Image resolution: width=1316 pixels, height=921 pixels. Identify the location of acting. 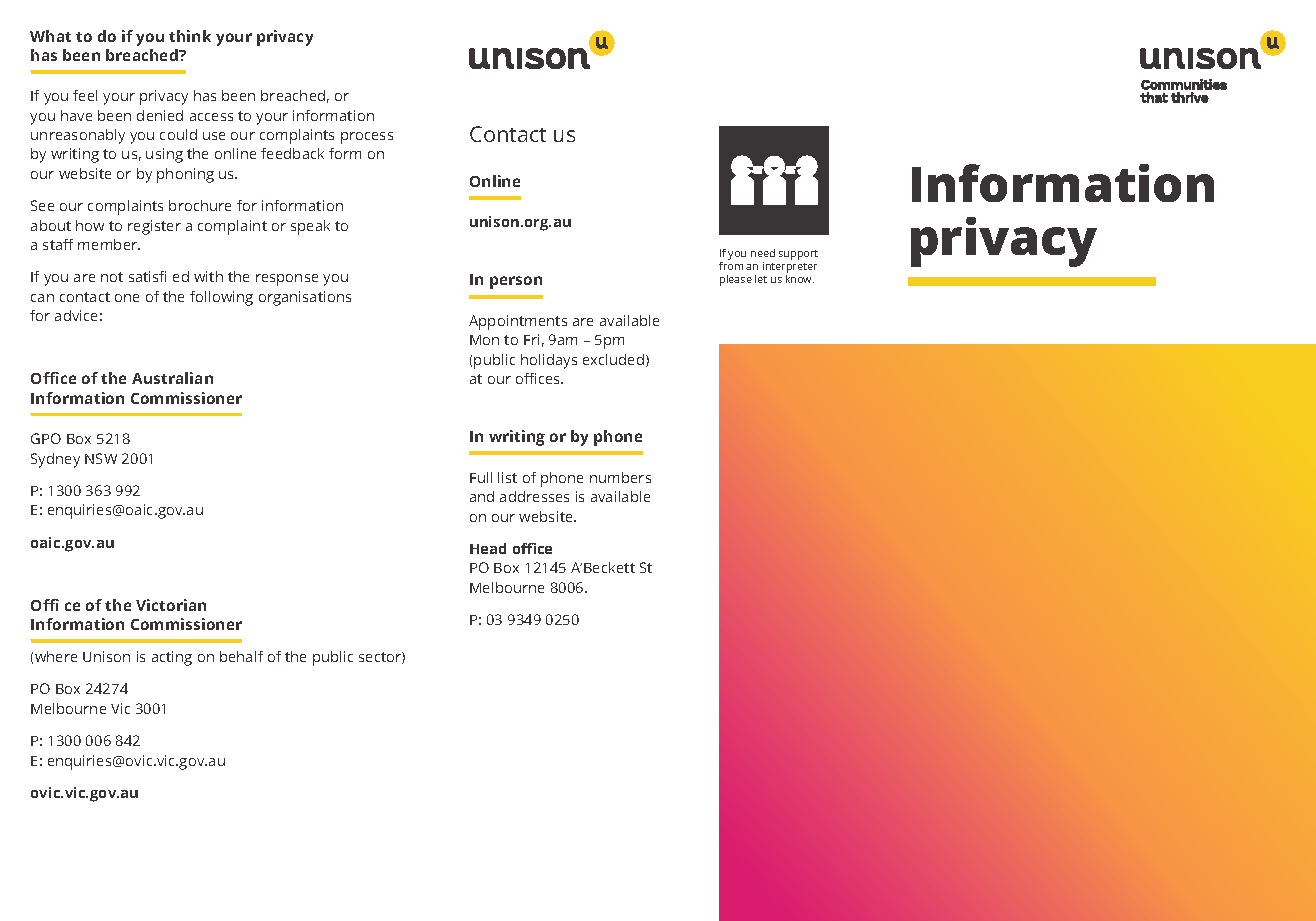
(172, 658).
